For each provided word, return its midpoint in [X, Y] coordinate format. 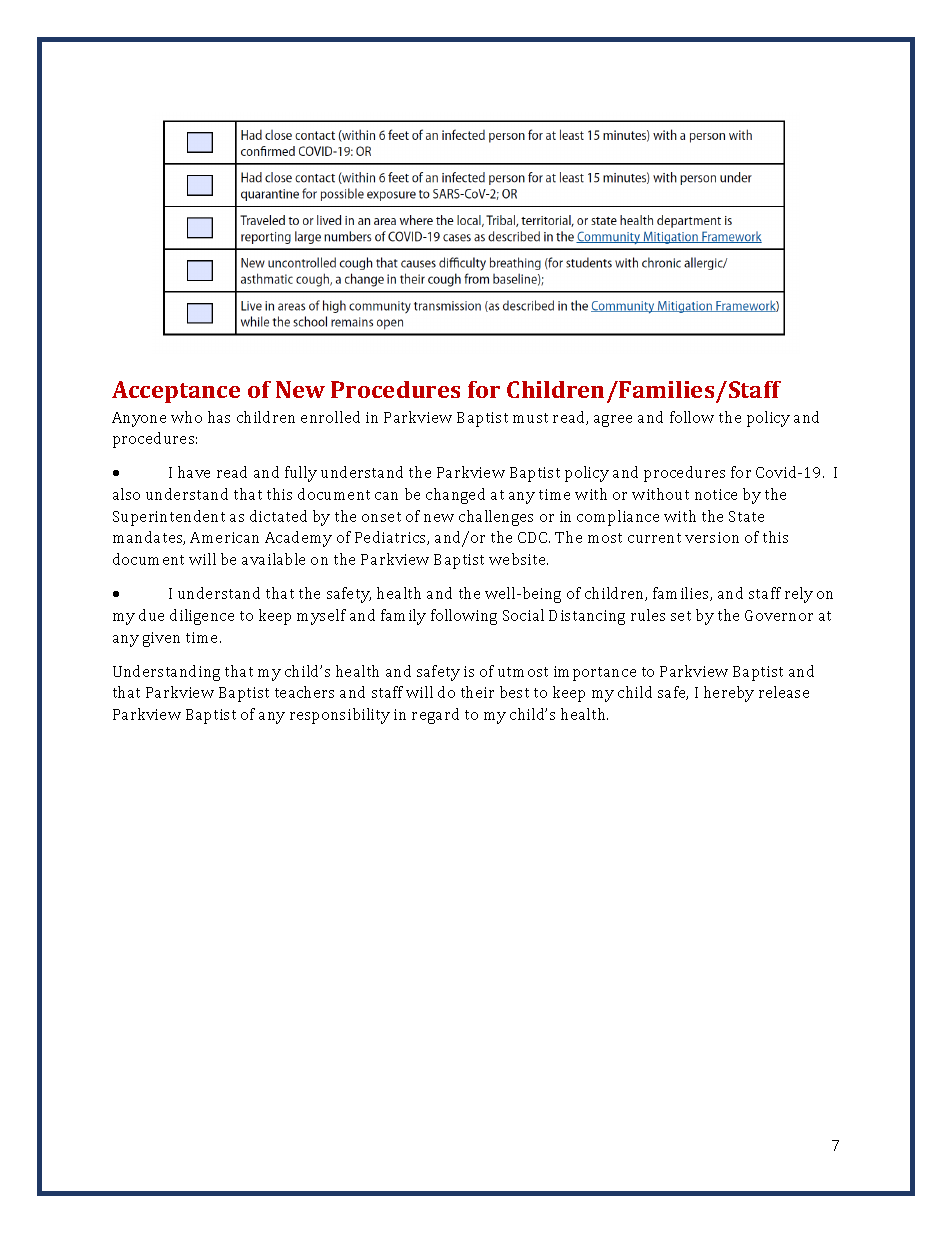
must [530, 418]
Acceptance [176, 392]
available [273, 559]
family [403, 617]
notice [716, 494]
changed [455, 496]
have [194, 472]
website [518, 559]
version [712, 537]
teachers [304, 692]
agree [613, 421]
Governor [779, 615]
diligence [202, 617]
